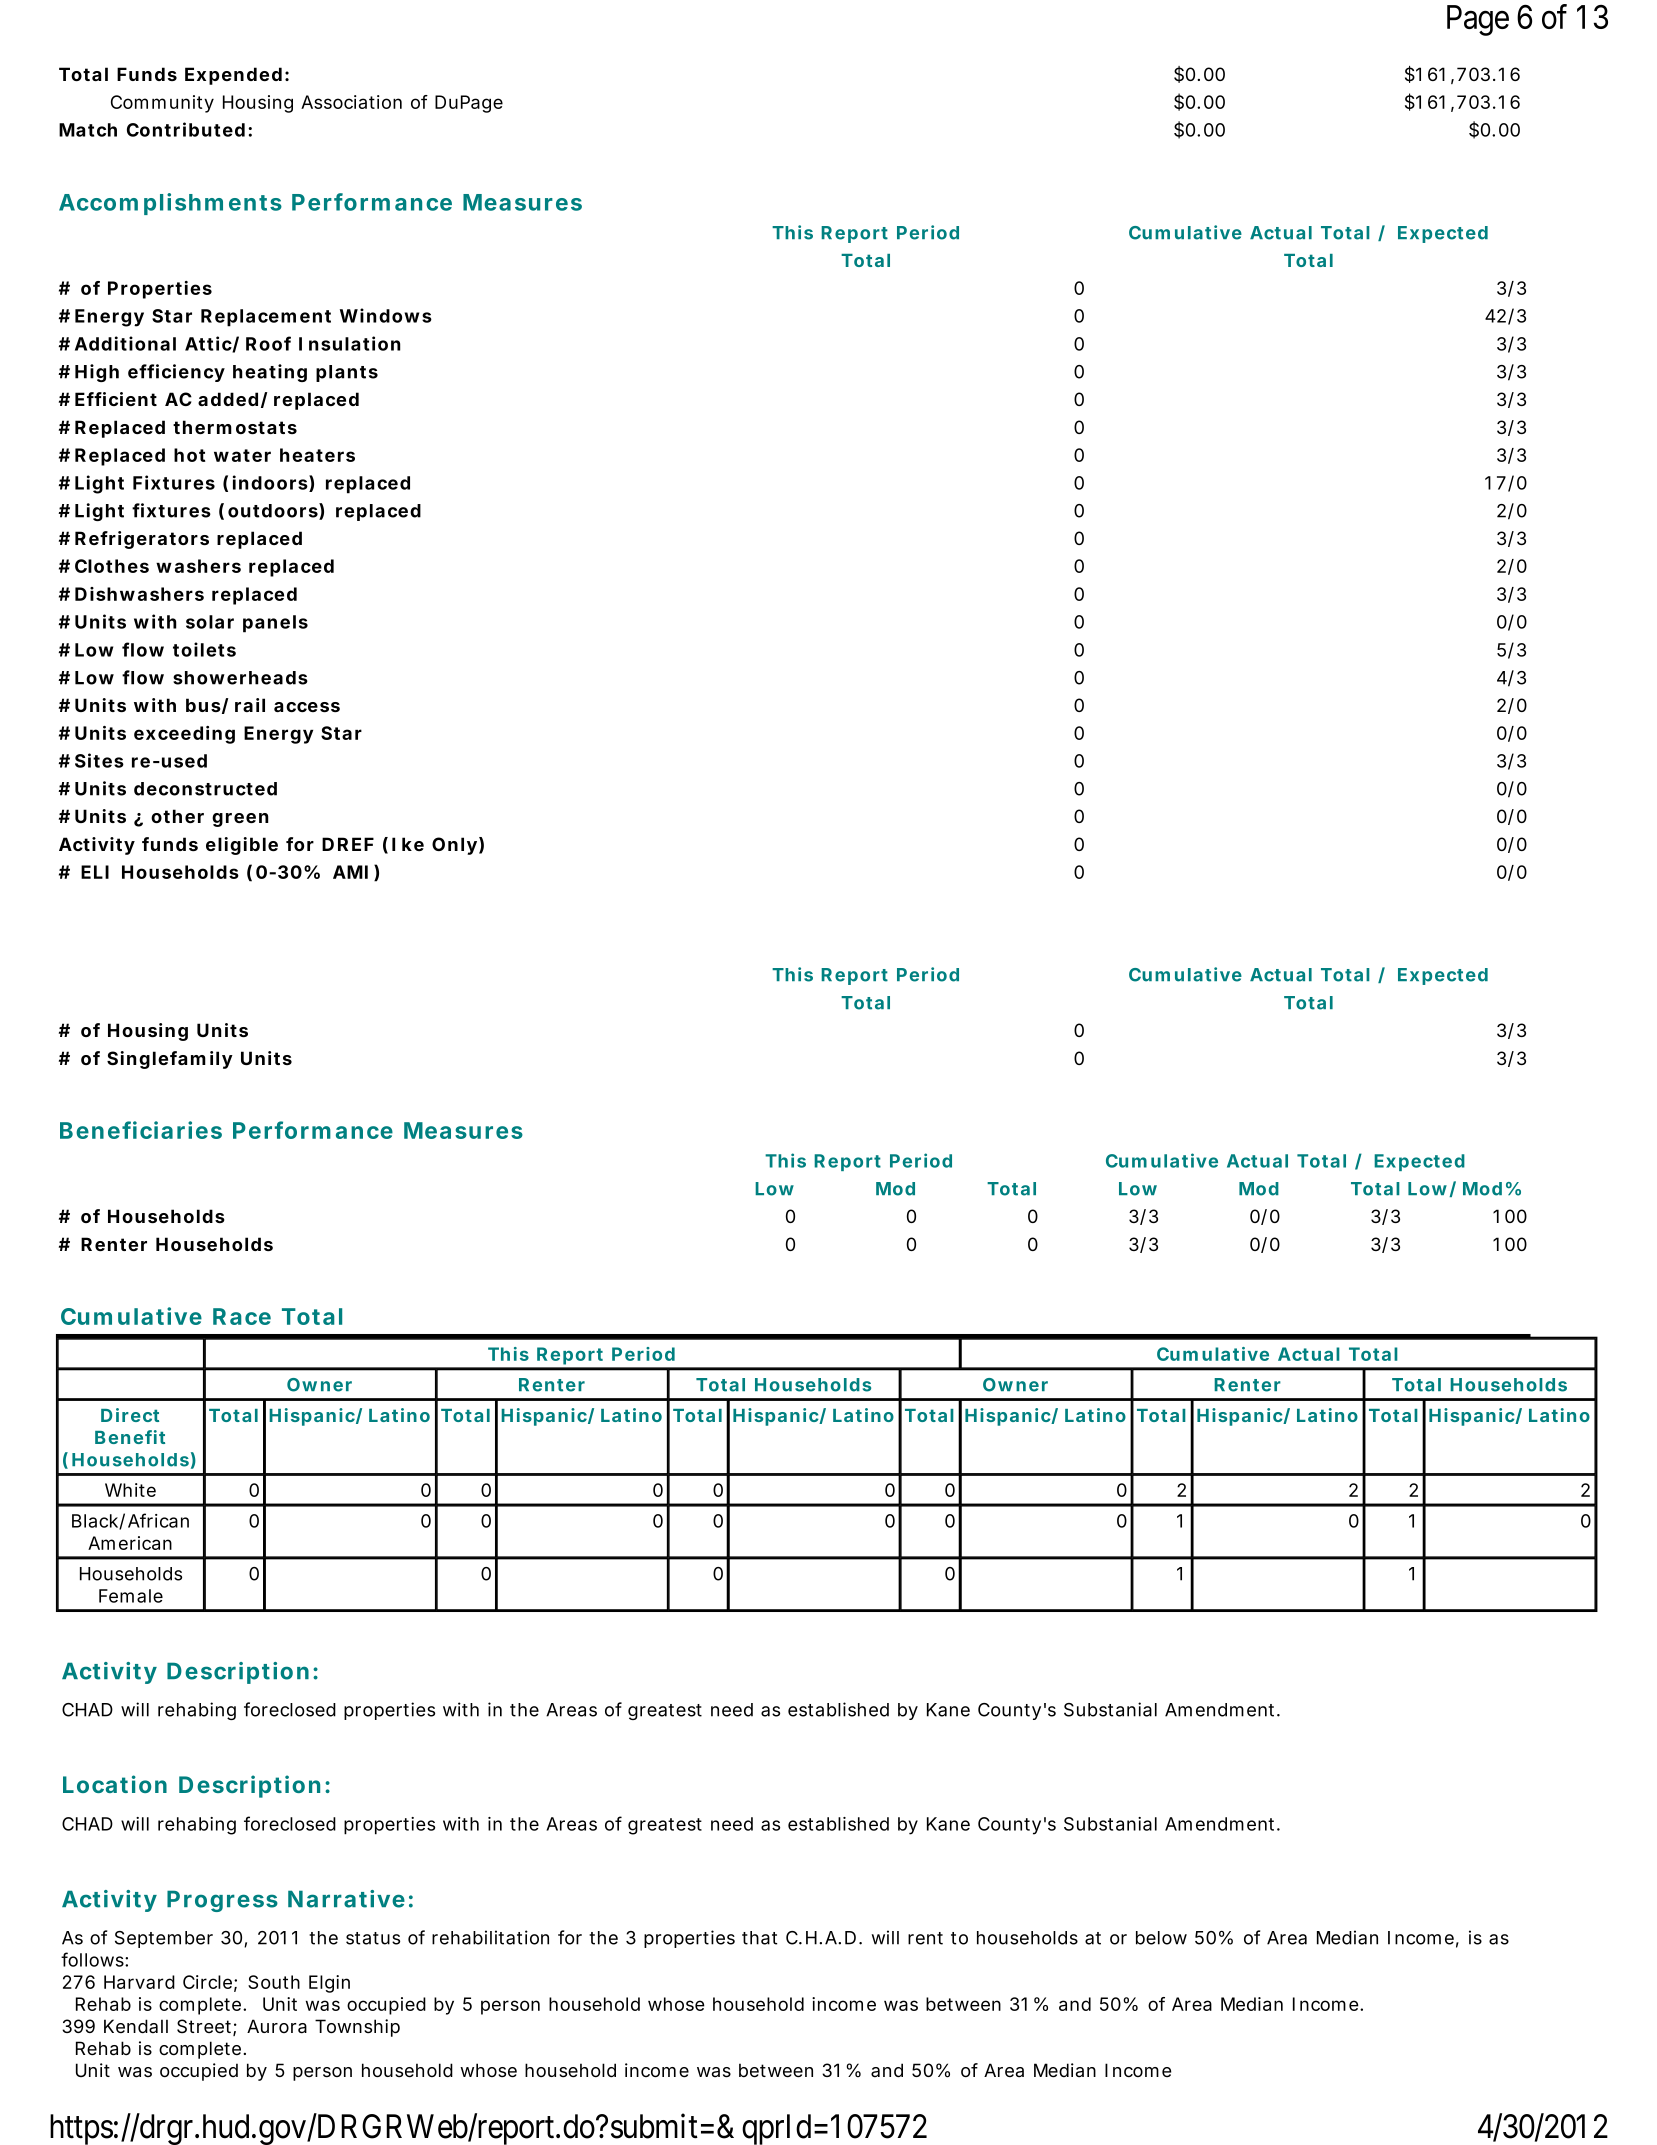  Describe the element at coordinates (373, 1938) in the screenshot. I see `status` at that location.
